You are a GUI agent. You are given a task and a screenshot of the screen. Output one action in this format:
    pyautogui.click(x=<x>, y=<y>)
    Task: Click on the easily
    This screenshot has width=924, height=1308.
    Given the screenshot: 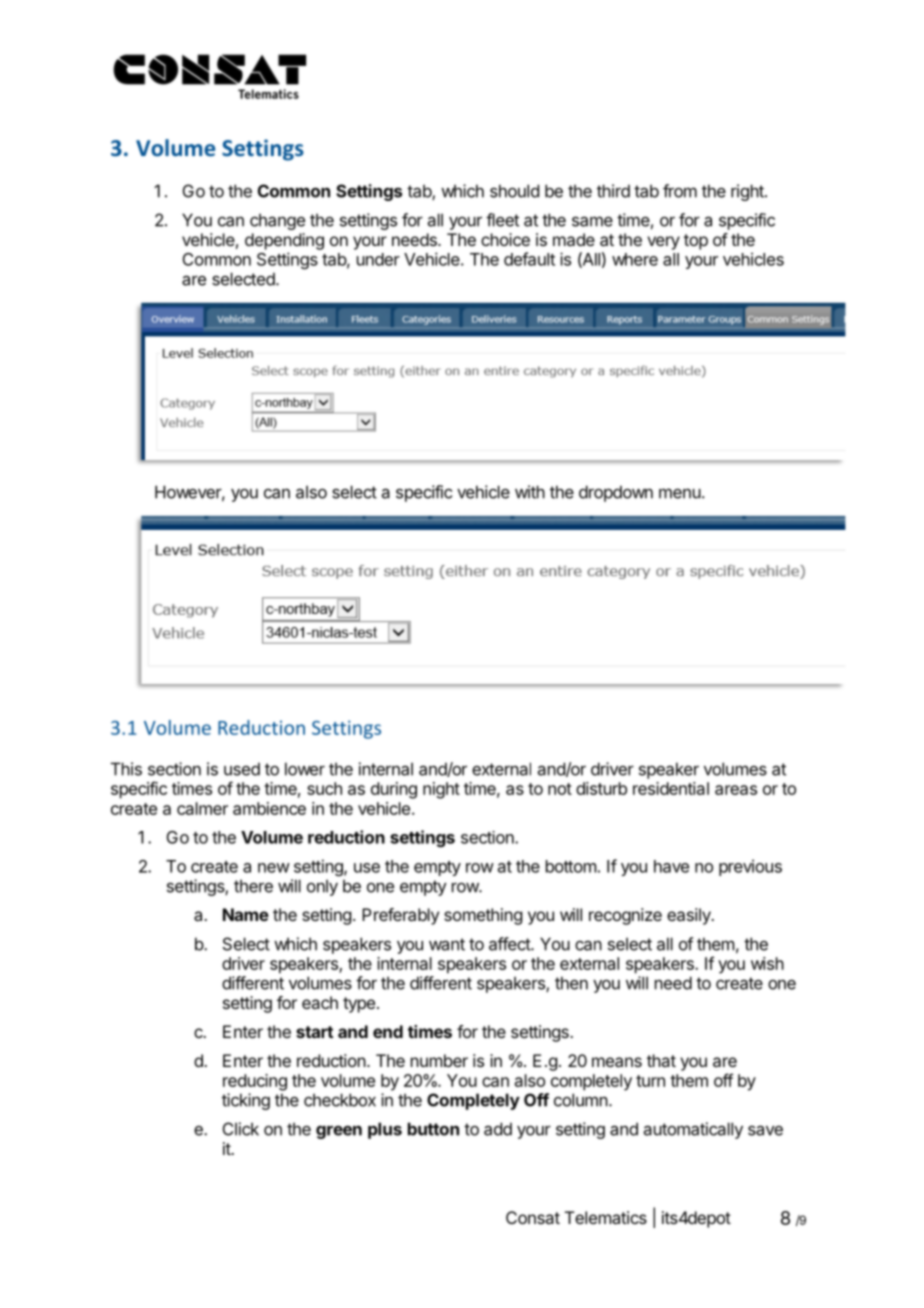 What is the action you would take?
    pyautogui.click(x=690, y=916)
